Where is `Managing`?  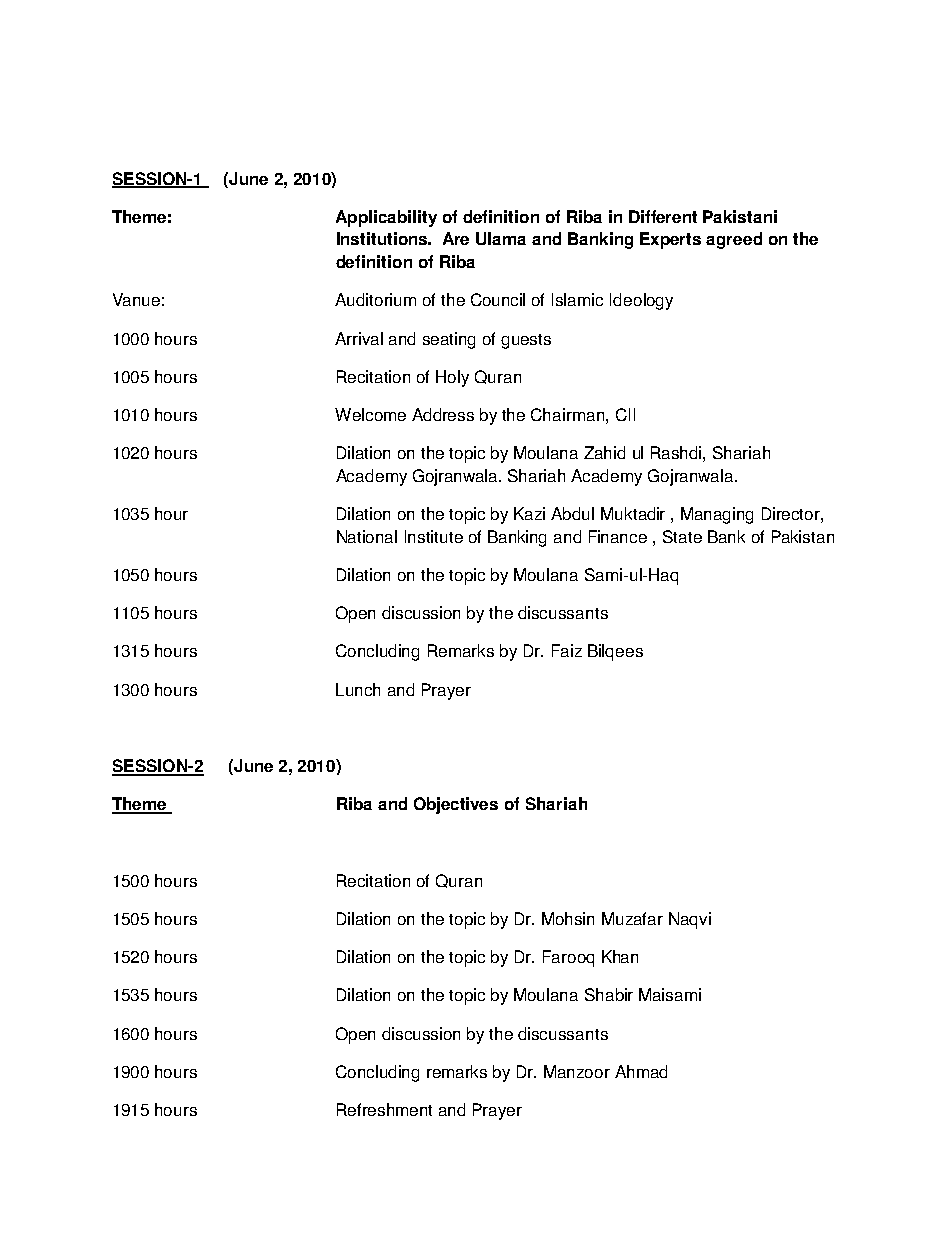
Managing is located at coordinates (717, 515).
